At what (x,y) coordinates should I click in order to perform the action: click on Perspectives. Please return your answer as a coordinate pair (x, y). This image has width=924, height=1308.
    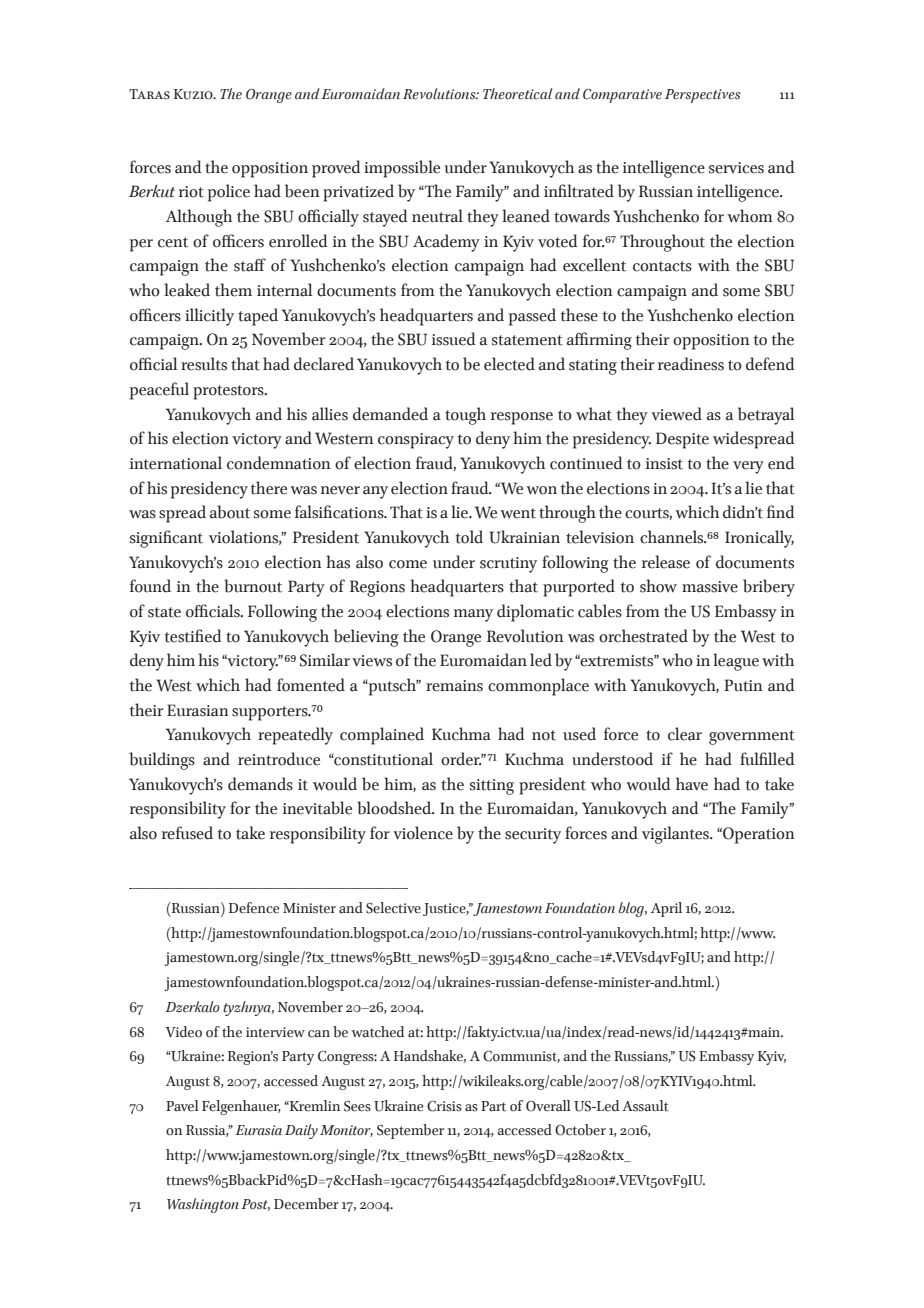
    Looking at the image, I should click on (703, 96).
